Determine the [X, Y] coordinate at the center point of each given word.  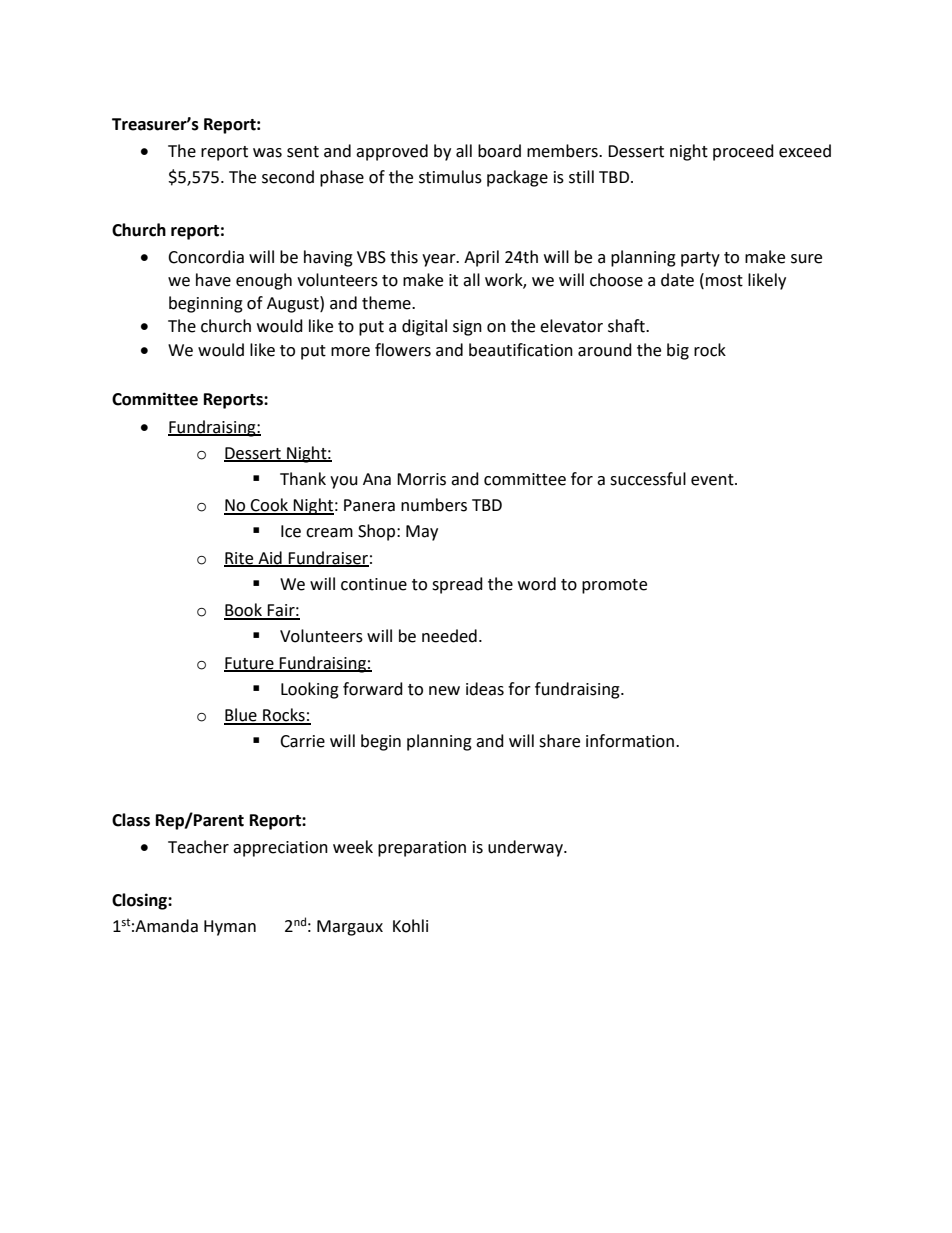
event [713, 480]
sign [467, 328]
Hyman [230, 928]
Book [244, 611]
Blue [241, 716]
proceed [743, 152]
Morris [421, 479]
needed [449, 636]
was [267, 153]
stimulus [450, 177]
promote [614, 586]
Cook [270, 506]
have [213, 280]
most [724, 281]
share [559, 741]
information [630, 741]
